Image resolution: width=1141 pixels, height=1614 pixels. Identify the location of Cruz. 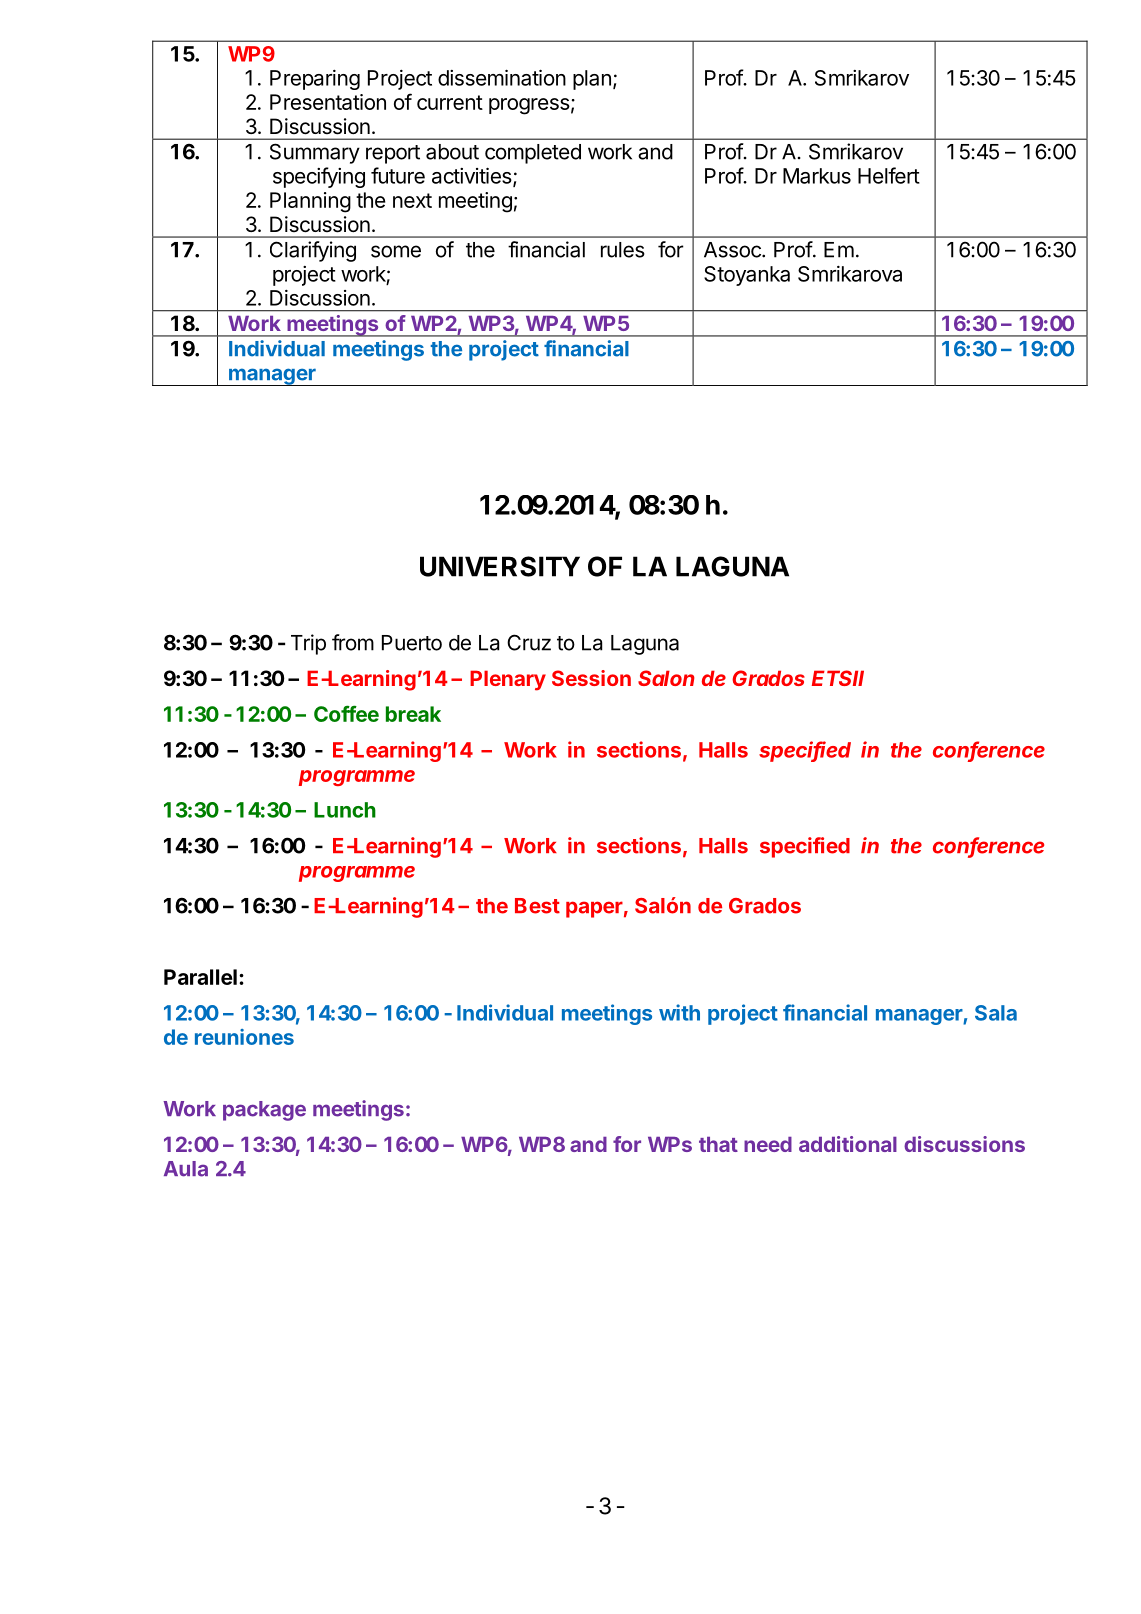
(529, 642).
